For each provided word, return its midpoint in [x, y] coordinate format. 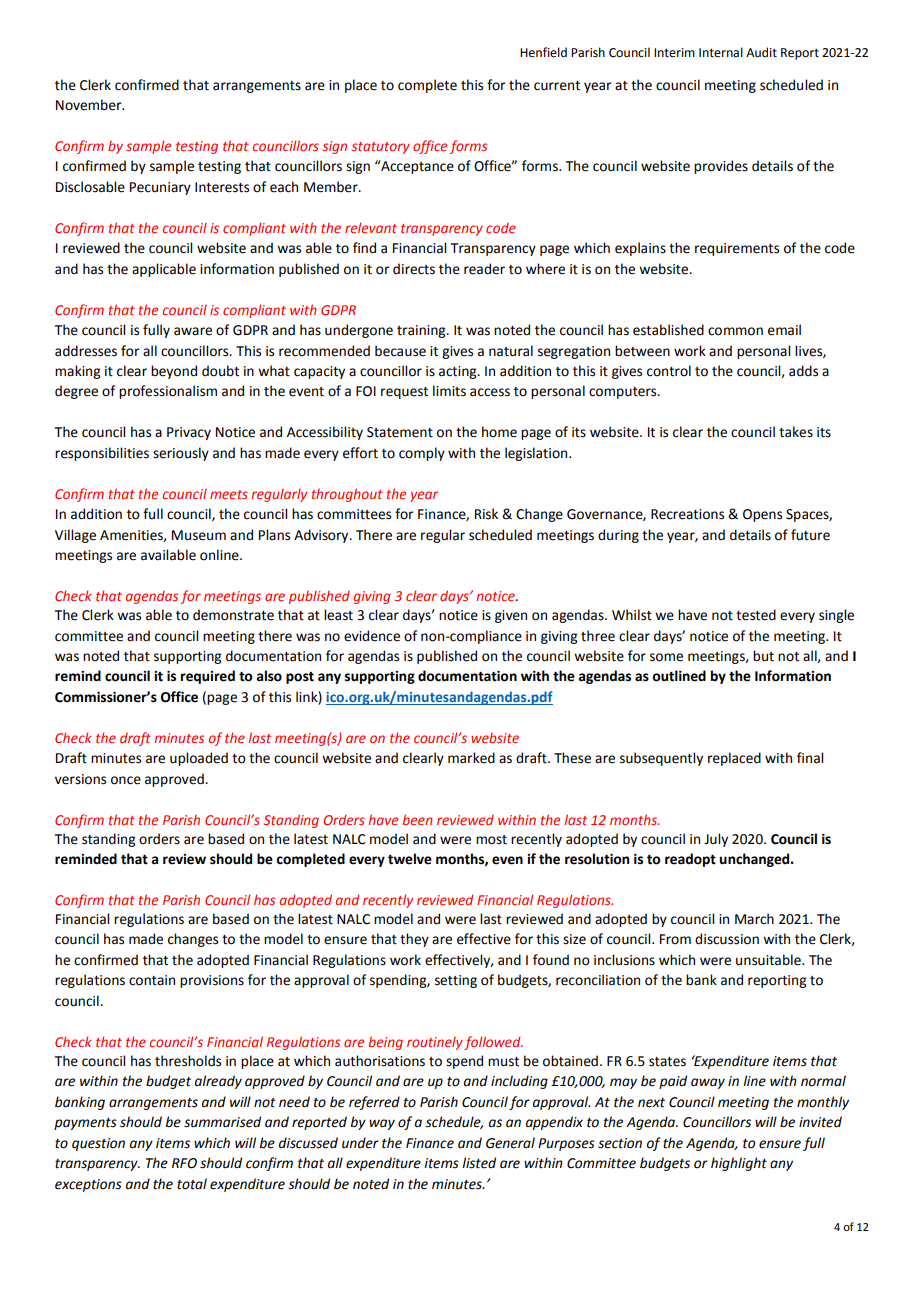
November [90, 105]
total [192, 1184]
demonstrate [233, 615]
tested [756, 615]
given [511, 616]
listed [479, 1163]
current [557, 86]
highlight [739, 1164]
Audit [761, 52]
